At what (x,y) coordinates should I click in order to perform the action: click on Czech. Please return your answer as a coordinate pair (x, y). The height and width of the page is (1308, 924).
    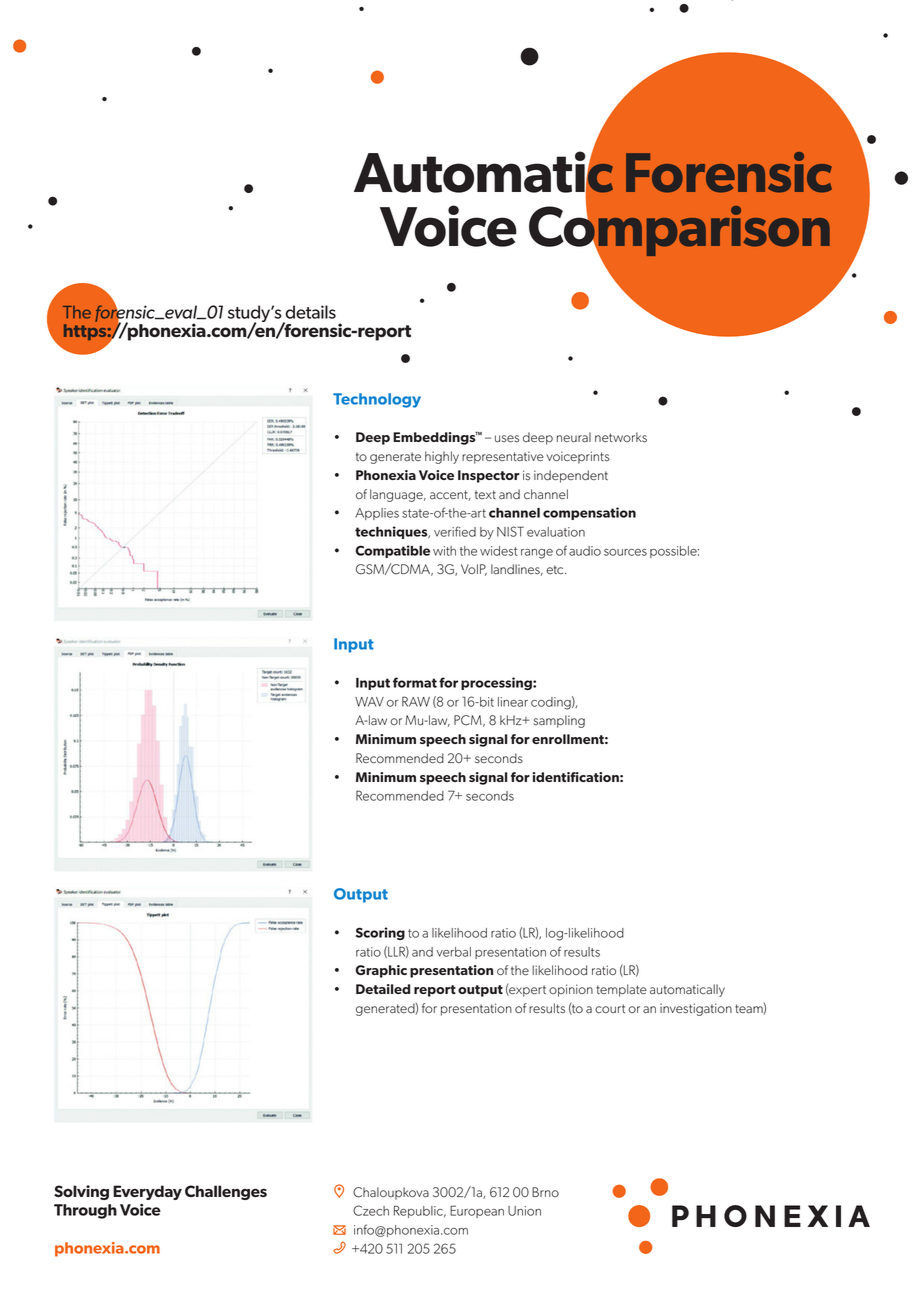
    Looking at the image, I should click on (371, 1210).
